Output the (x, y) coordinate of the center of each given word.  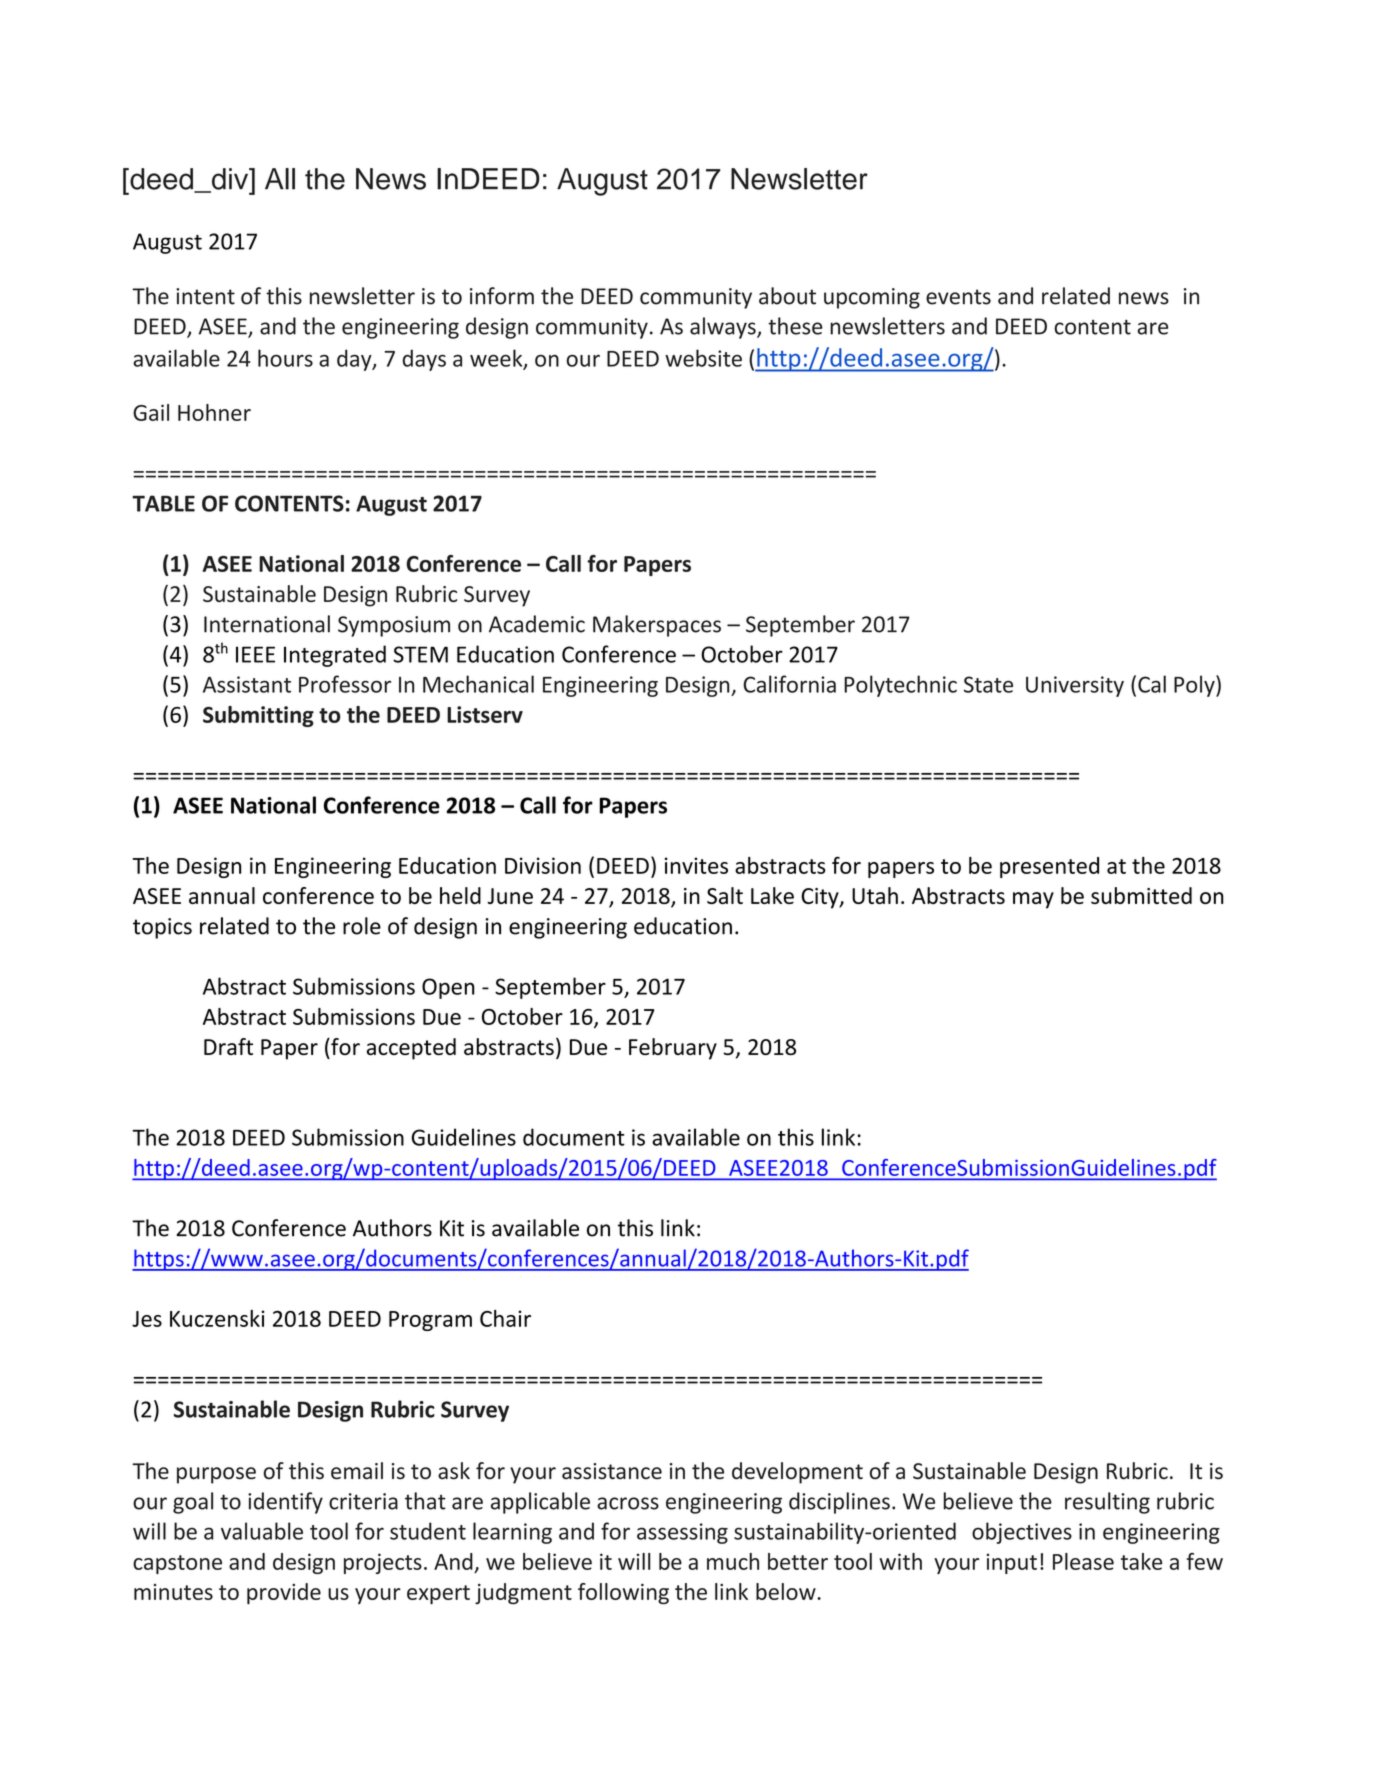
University (1075, 686)
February (673, 1049)
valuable (262, 1531)
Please (1083, 1561)
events (958, 297)
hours (285, 358)
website (703, 358)
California (789, 684)
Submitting (258, 716)
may (1033, 900)
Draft (228, 1046)
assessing (682, 1533)
